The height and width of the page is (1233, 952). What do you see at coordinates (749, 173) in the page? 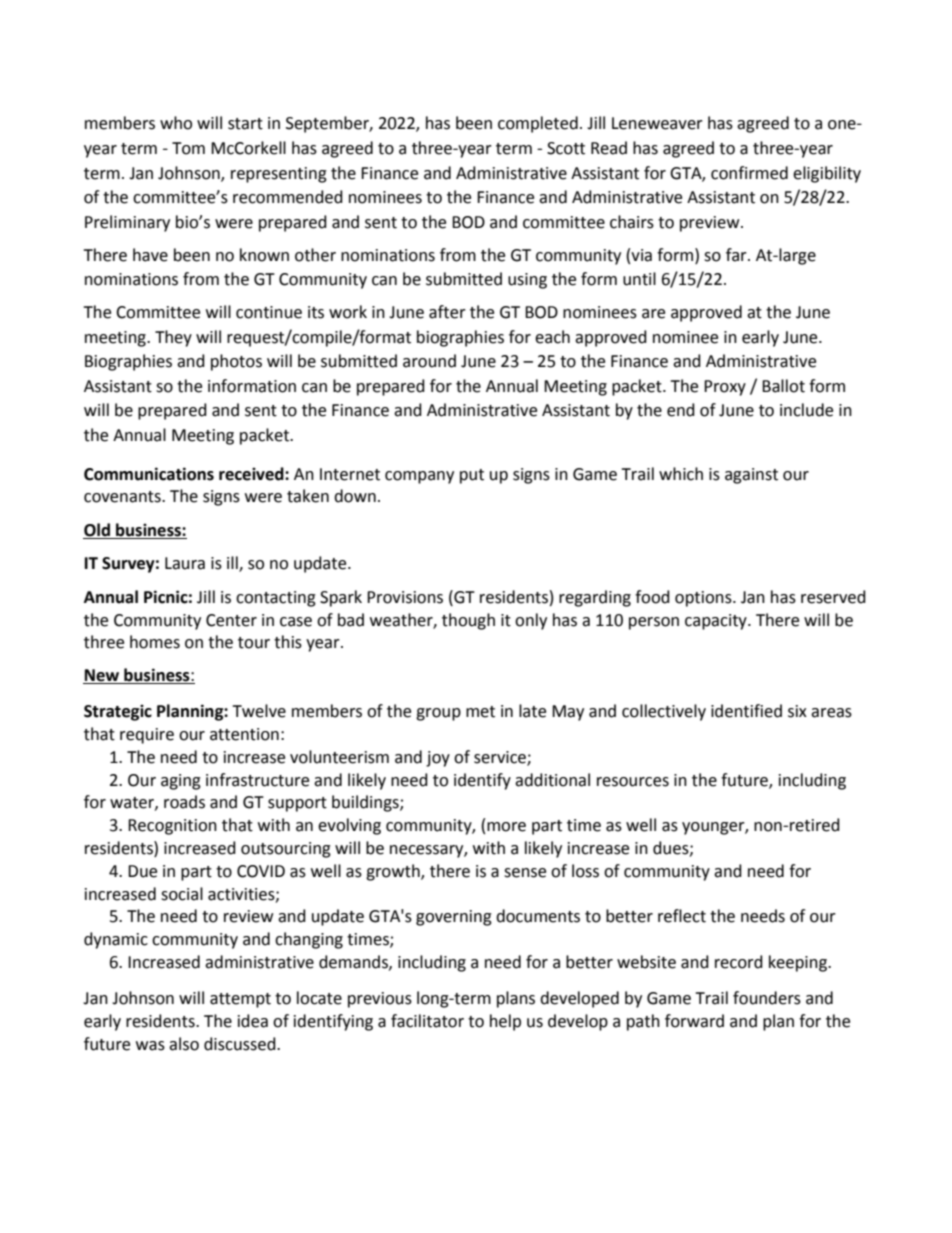
I see `confirmed` at bounding box center [749, 173].
